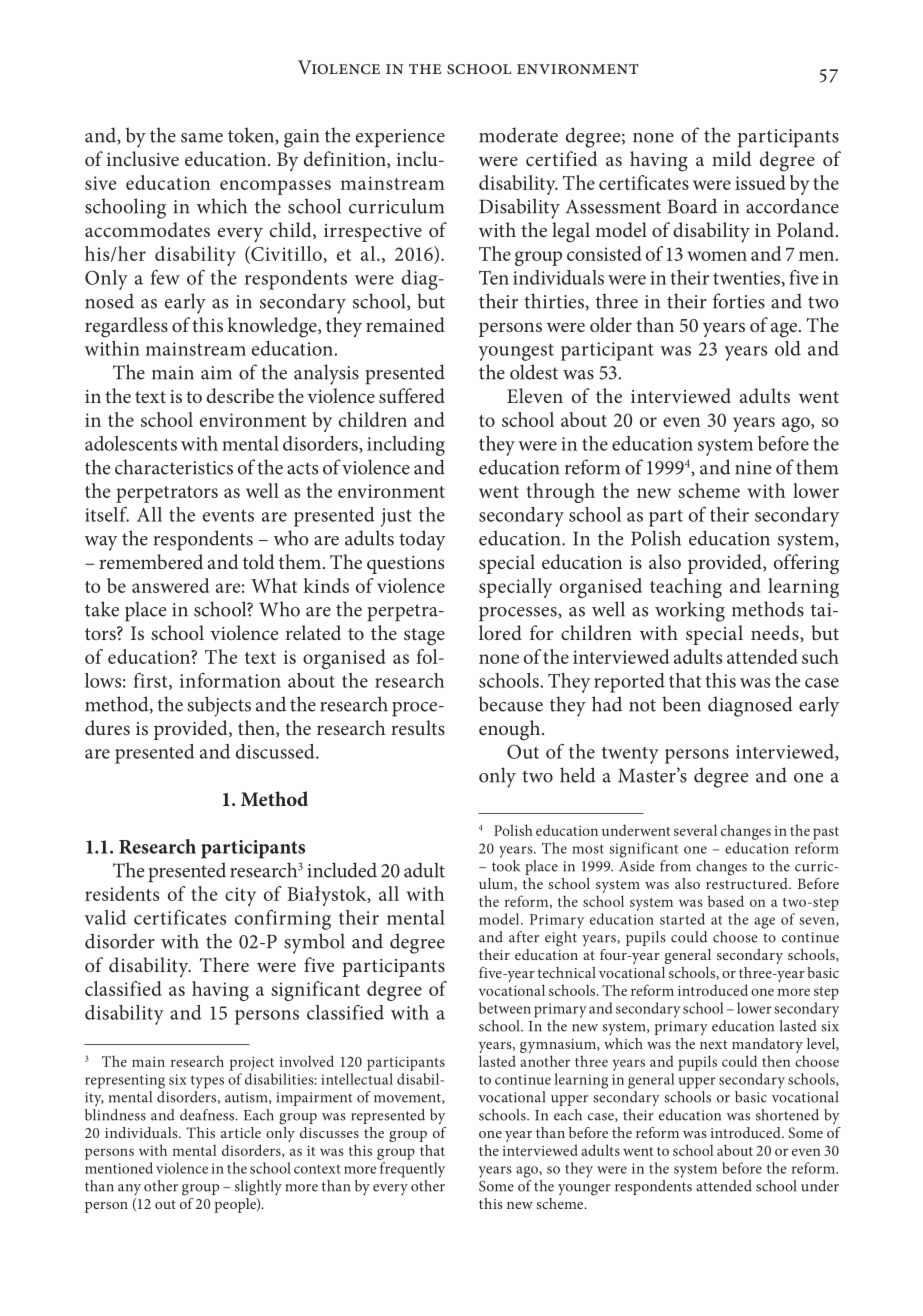 The image size is (923, 1316). I want to click on suffered, so click(412, 395).
